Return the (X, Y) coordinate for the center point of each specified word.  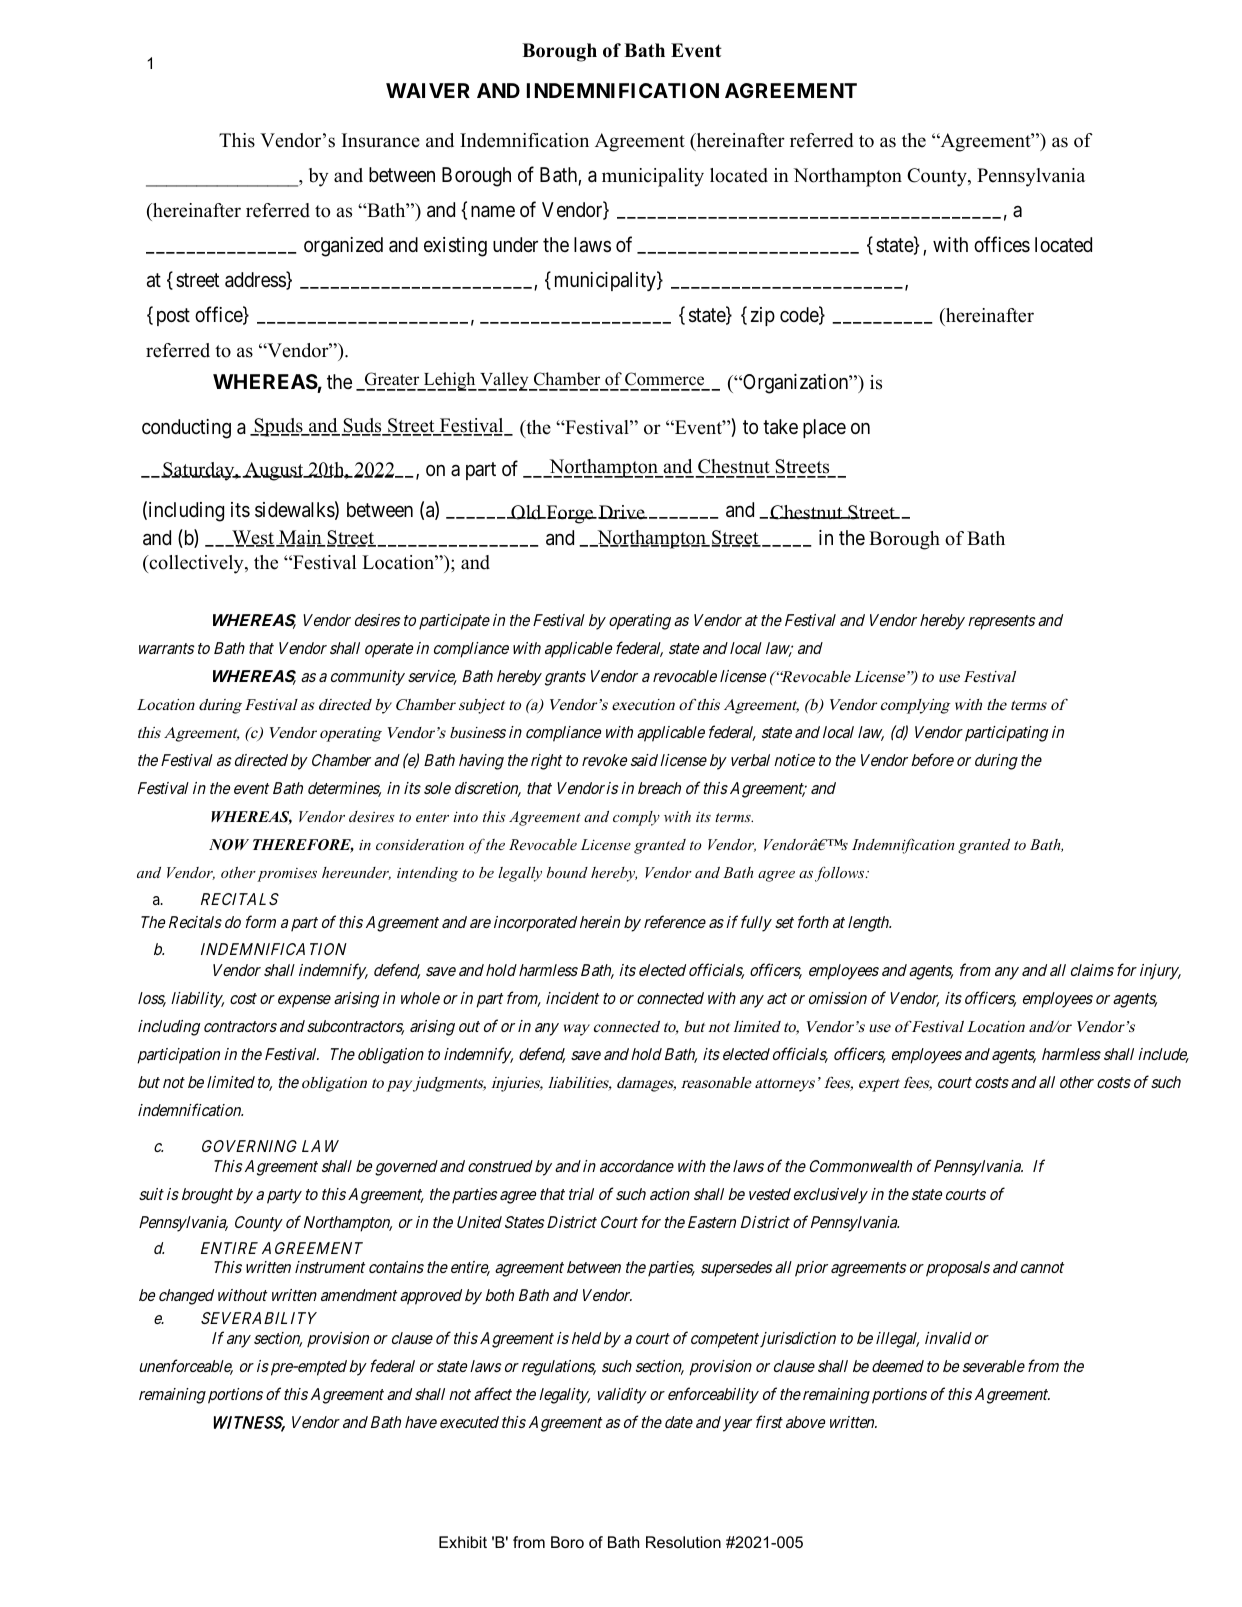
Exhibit (463, 1542)
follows (841, 874)
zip (763, 316)
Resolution (683, 1542)
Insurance (381, 140)
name (493, 212)
